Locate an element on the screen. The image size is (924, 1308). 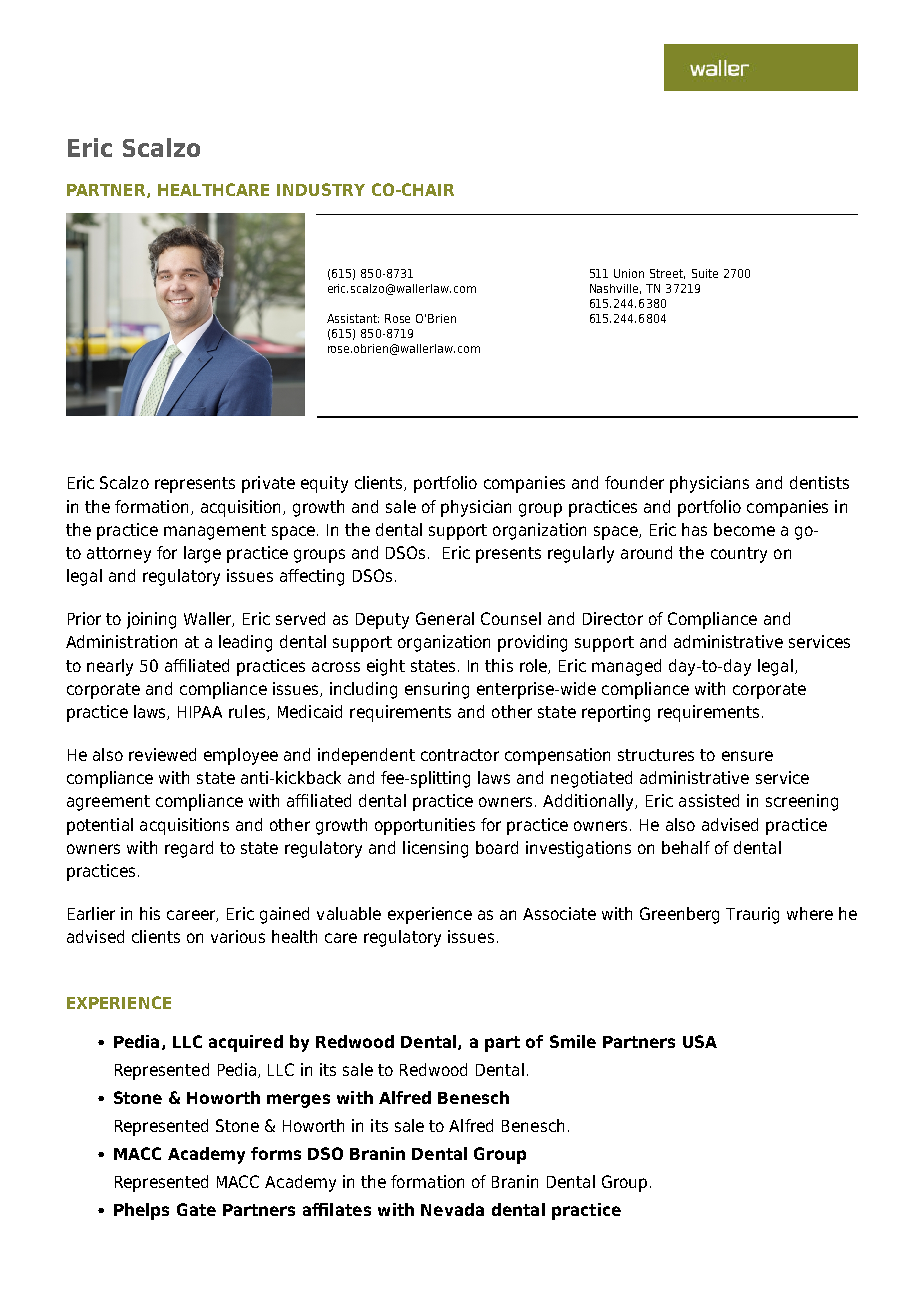
USA is located at coordinates (700, 1041).
